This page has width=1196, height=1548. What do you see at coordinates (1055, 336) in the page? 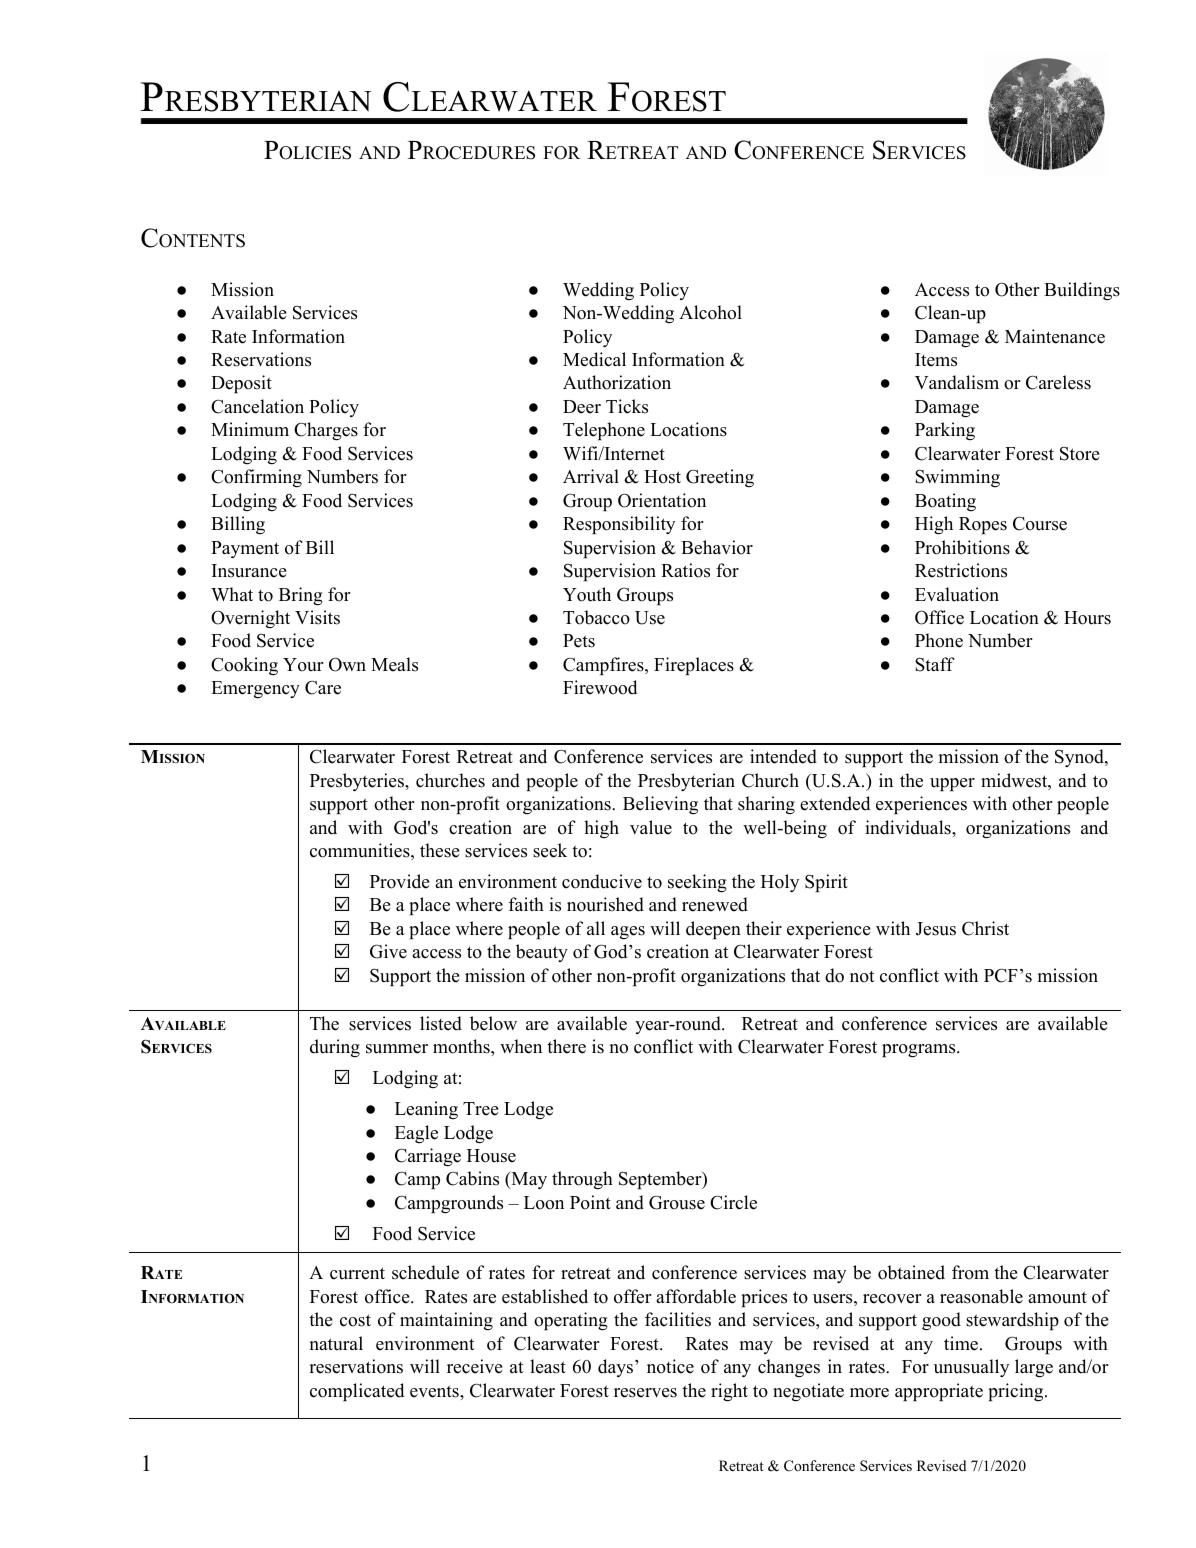
I see `Maintenance` at bounding box center [1055, 336].
